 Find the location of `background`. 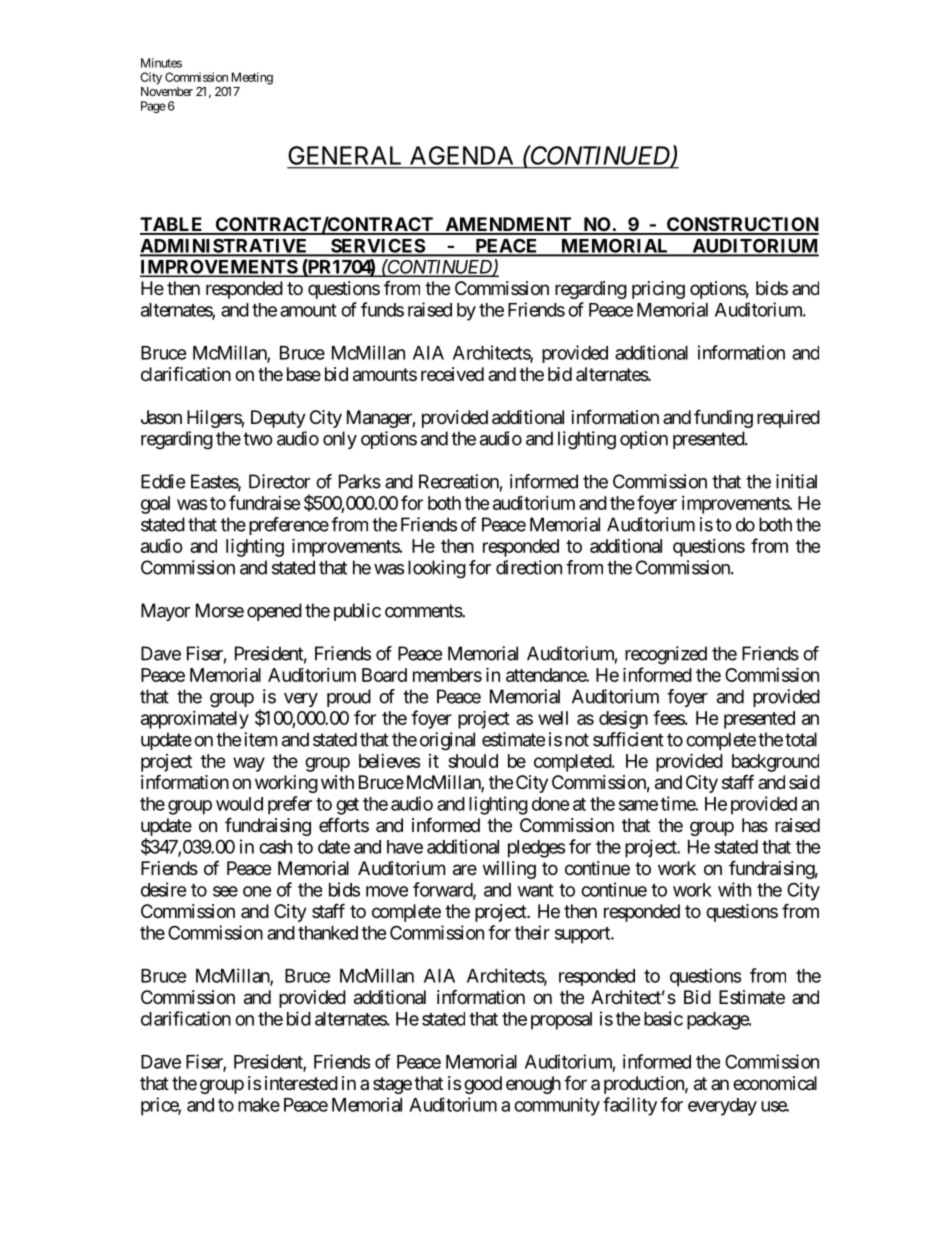

background is located at coordinates (775, 763).
